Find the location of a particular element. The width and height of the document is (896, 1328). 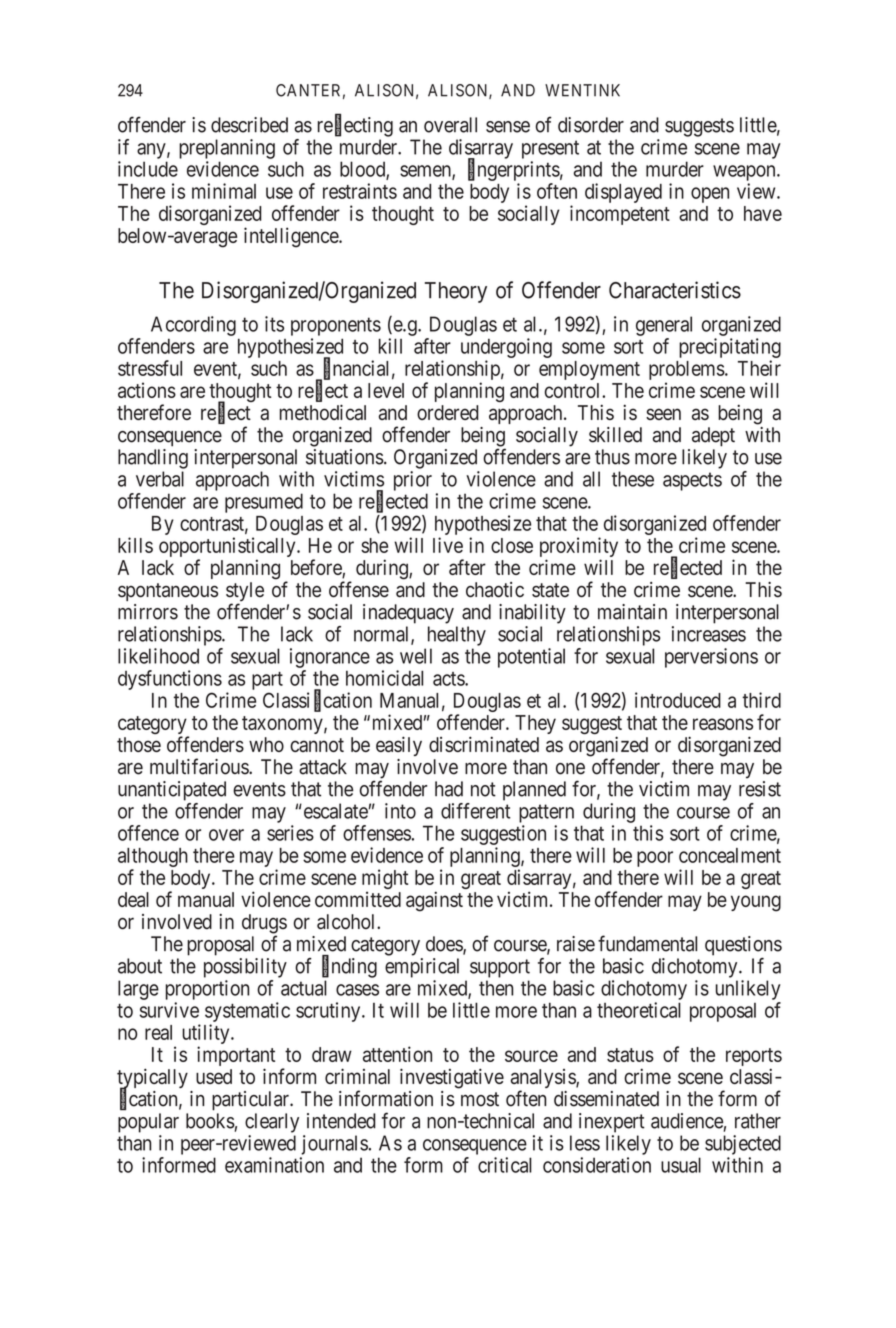

unanticipated is located at coordinates (172, 791).
